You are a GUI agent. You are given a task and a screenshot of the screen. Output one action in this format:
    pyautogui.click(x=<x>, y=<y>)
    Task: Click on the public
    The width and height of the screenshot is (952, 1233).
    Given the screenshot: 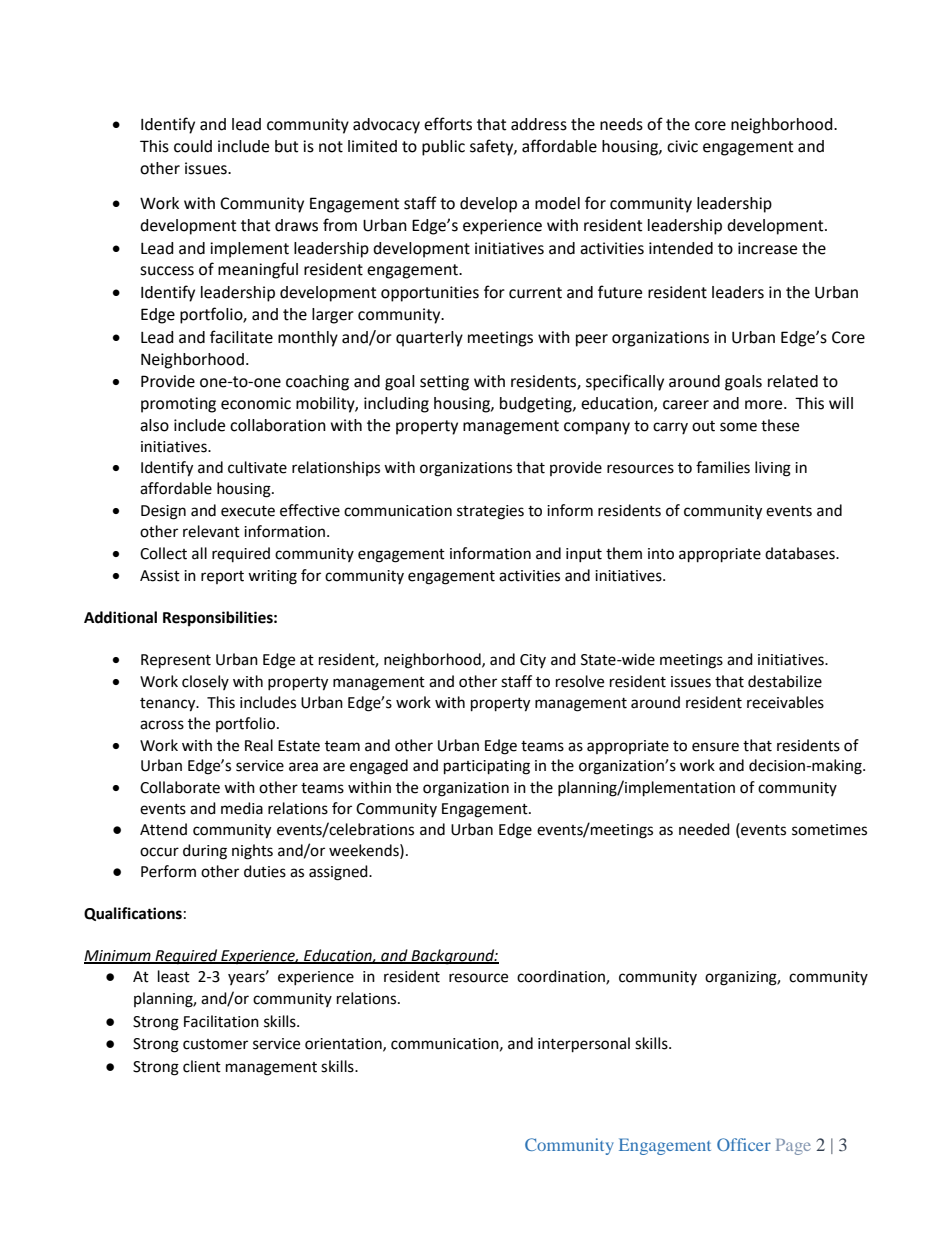 What is the action you would take?
    pyautogui.click(x=443, y=148)
